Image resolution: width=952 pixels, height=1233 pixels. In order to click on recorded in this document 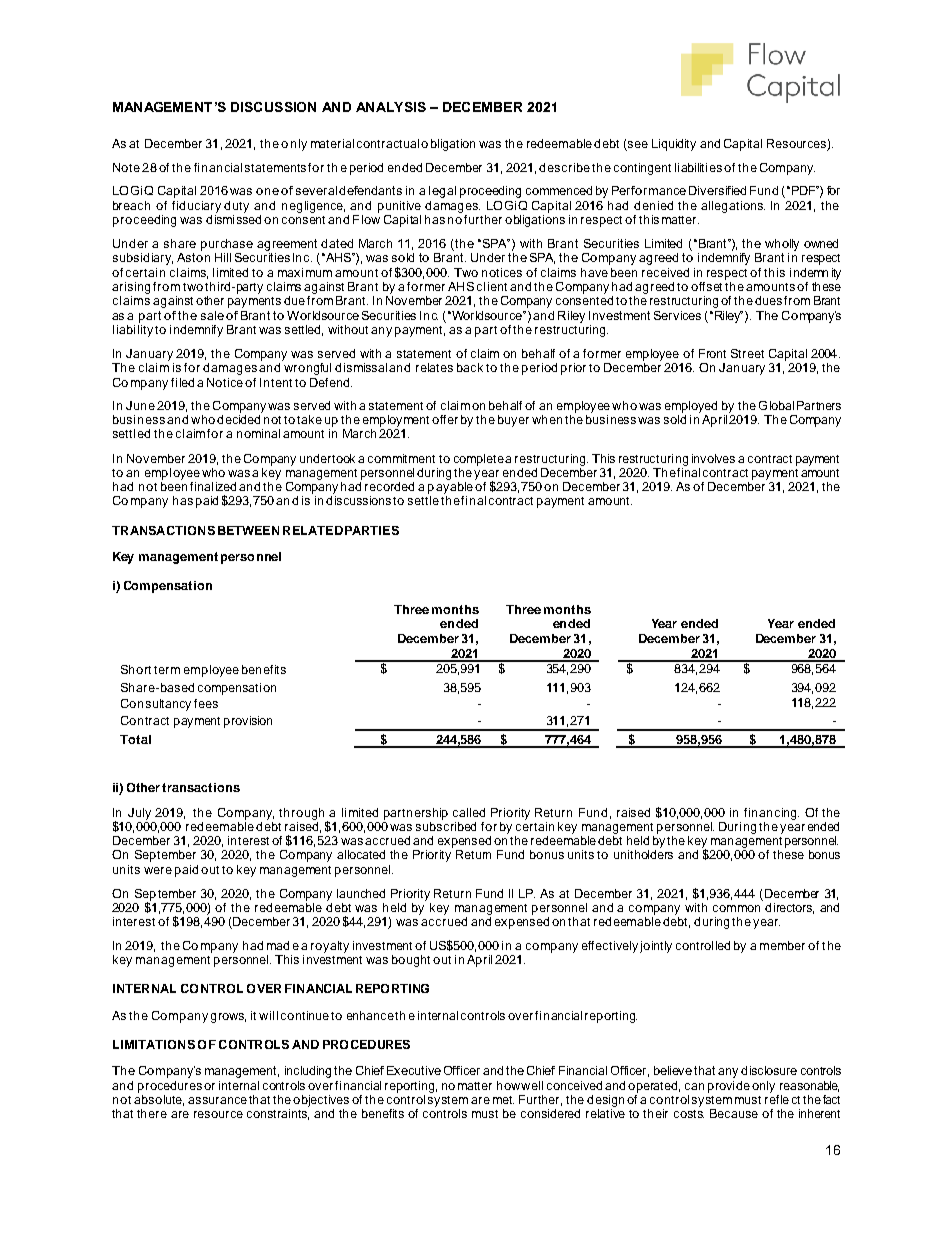, I will do `click(389, 486)`.
